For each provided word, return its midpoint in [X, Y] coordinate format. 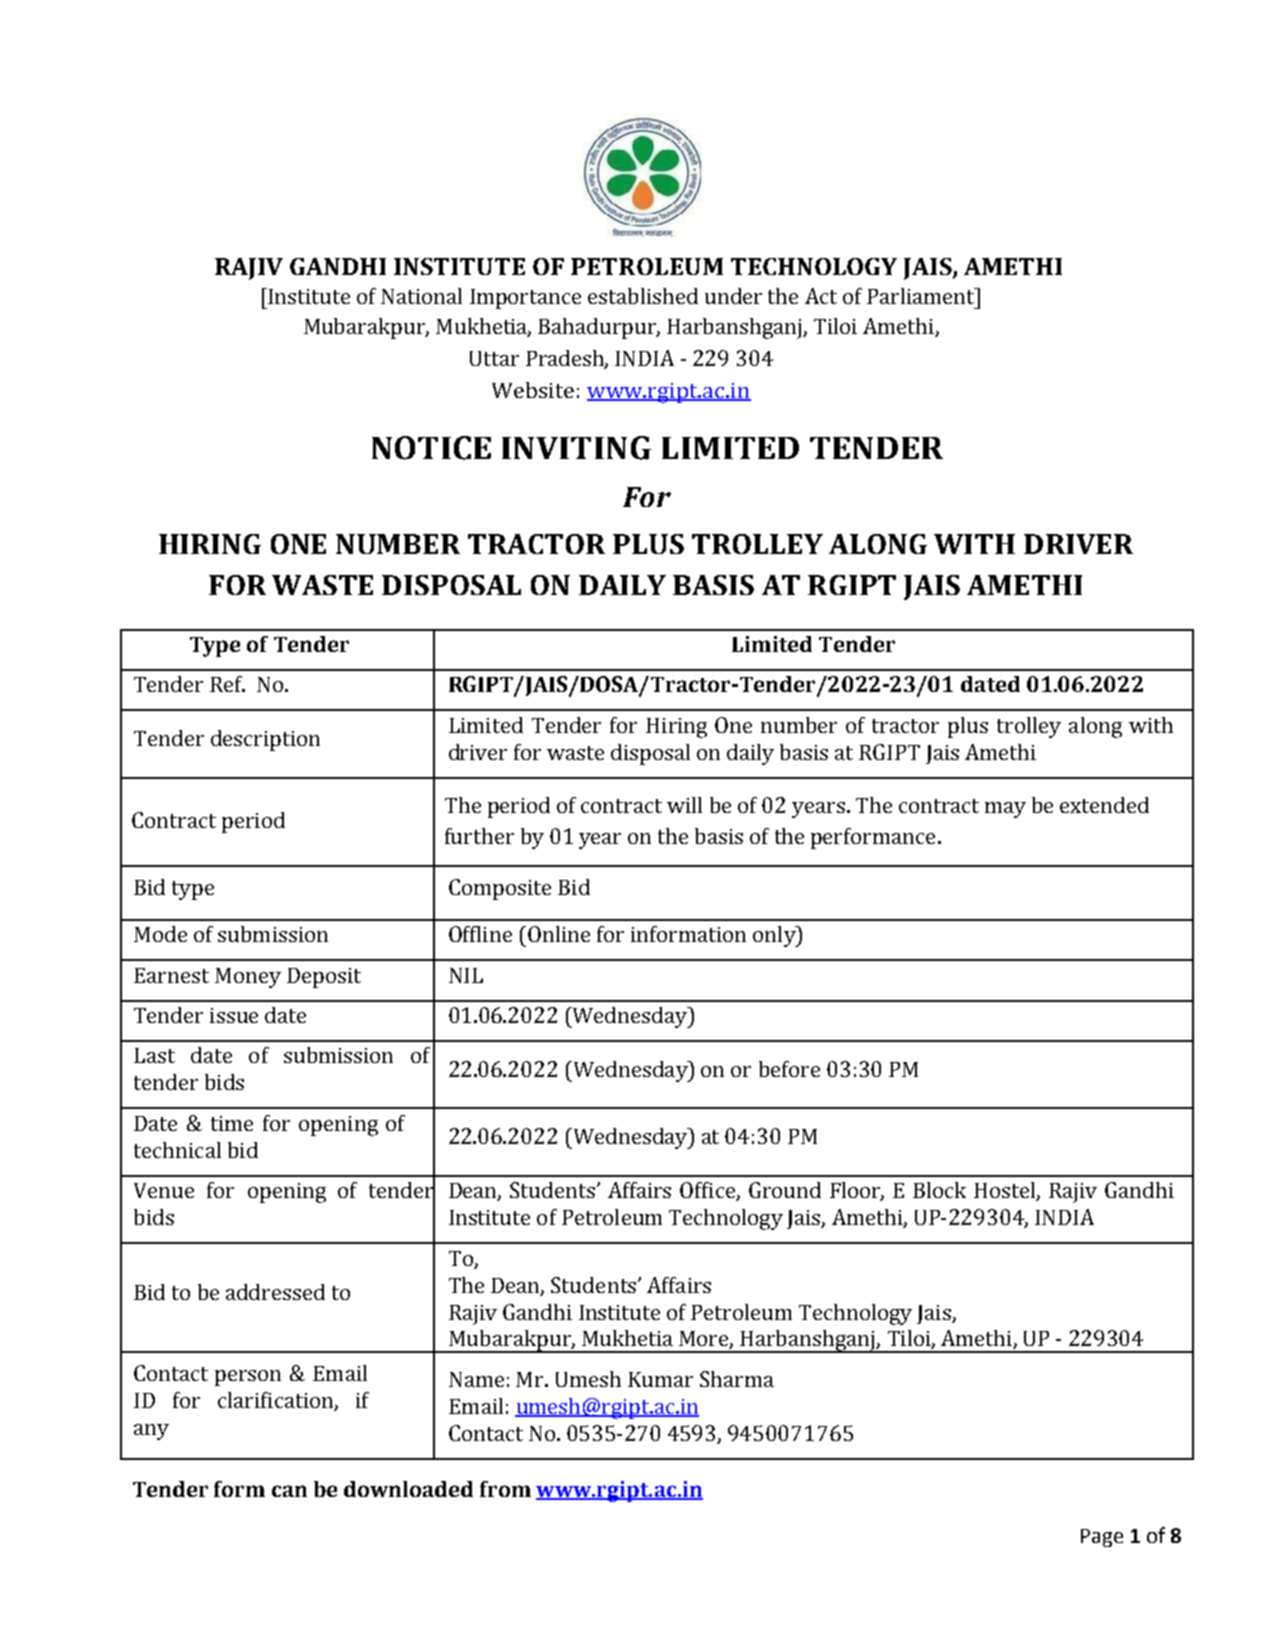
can [289, 1491]
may [1005, 810]
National [421, 296]
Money [248, 978]
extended [1104, 805]
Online [559, 934]
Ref [227, 684]
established [643, 296]
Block [939, 1190]
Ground [785, 1190]
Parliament [922, 296]
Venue [164, 1190]
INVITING [576, 448]
